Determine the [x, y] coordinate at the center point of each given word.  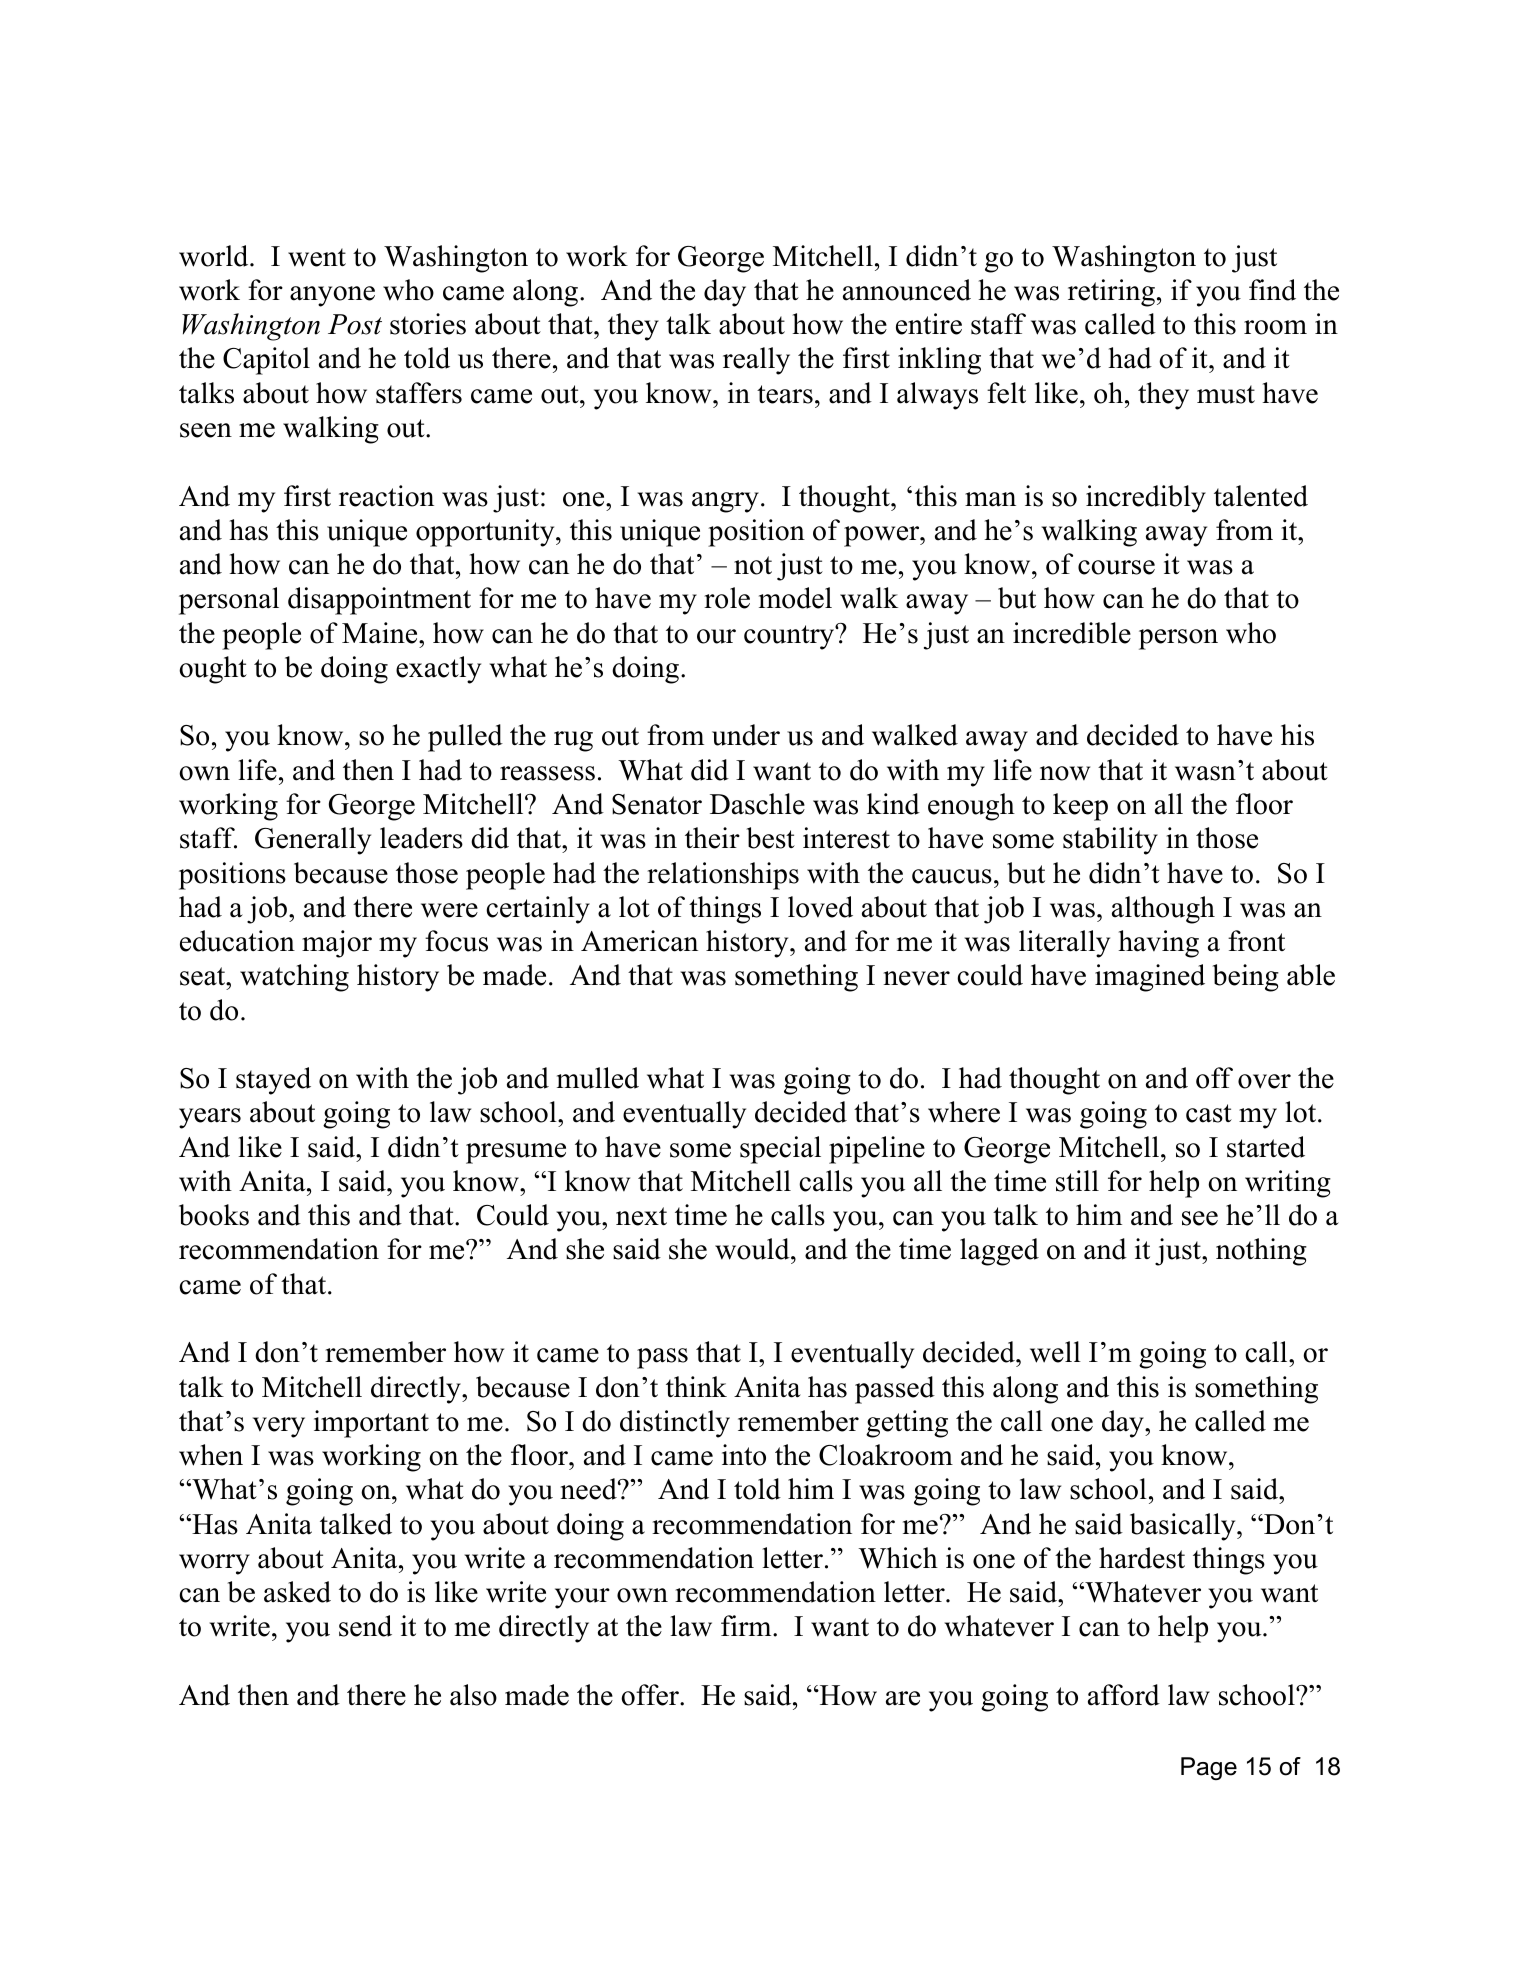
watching [294, 978]
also [473, 1695]
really [756, 361]
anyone [332, 296]
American [639, 941]
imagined [1150, 978]
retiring [1111, 293]
